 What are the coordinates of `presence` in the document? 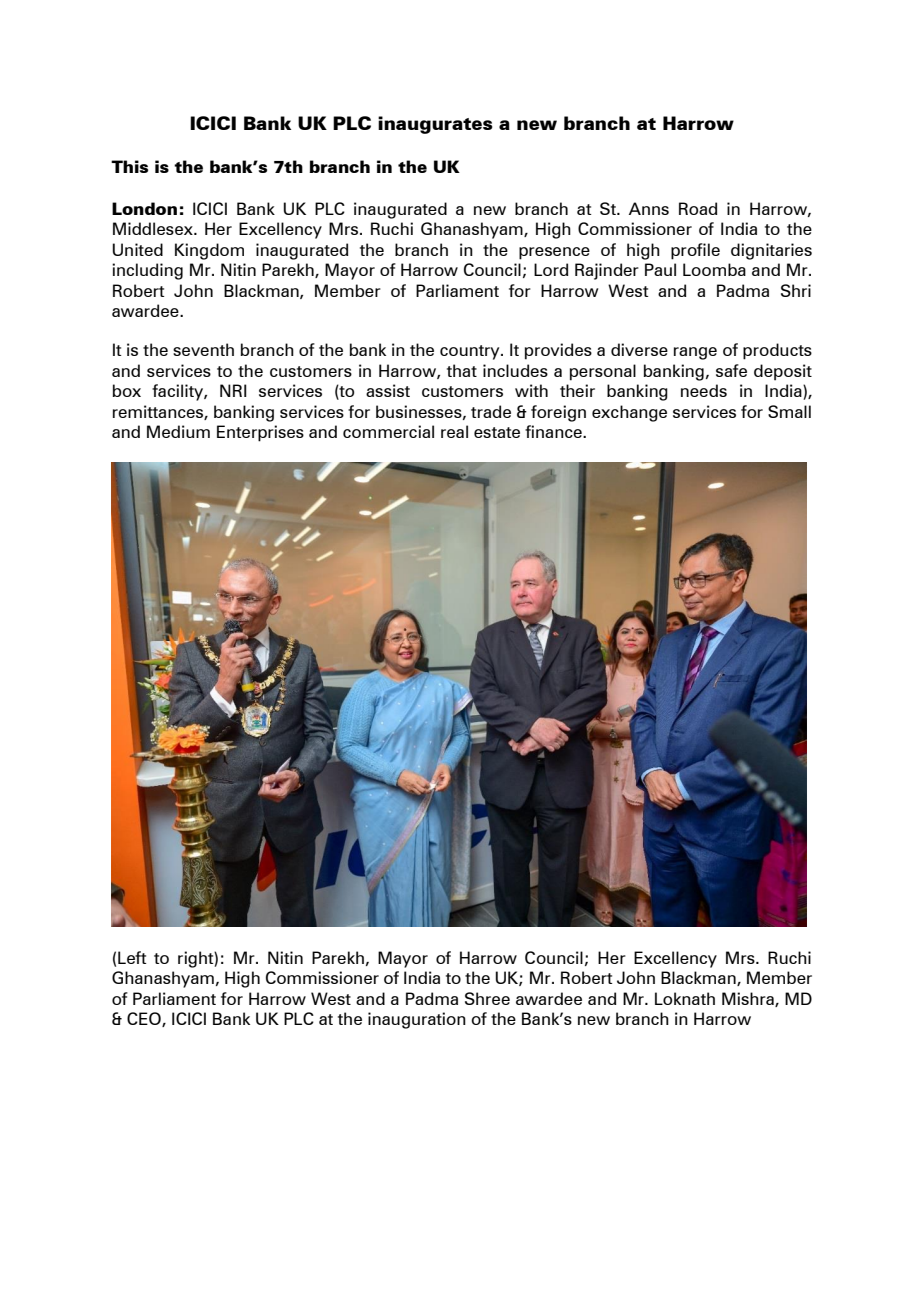 It's located at (554, 253).
